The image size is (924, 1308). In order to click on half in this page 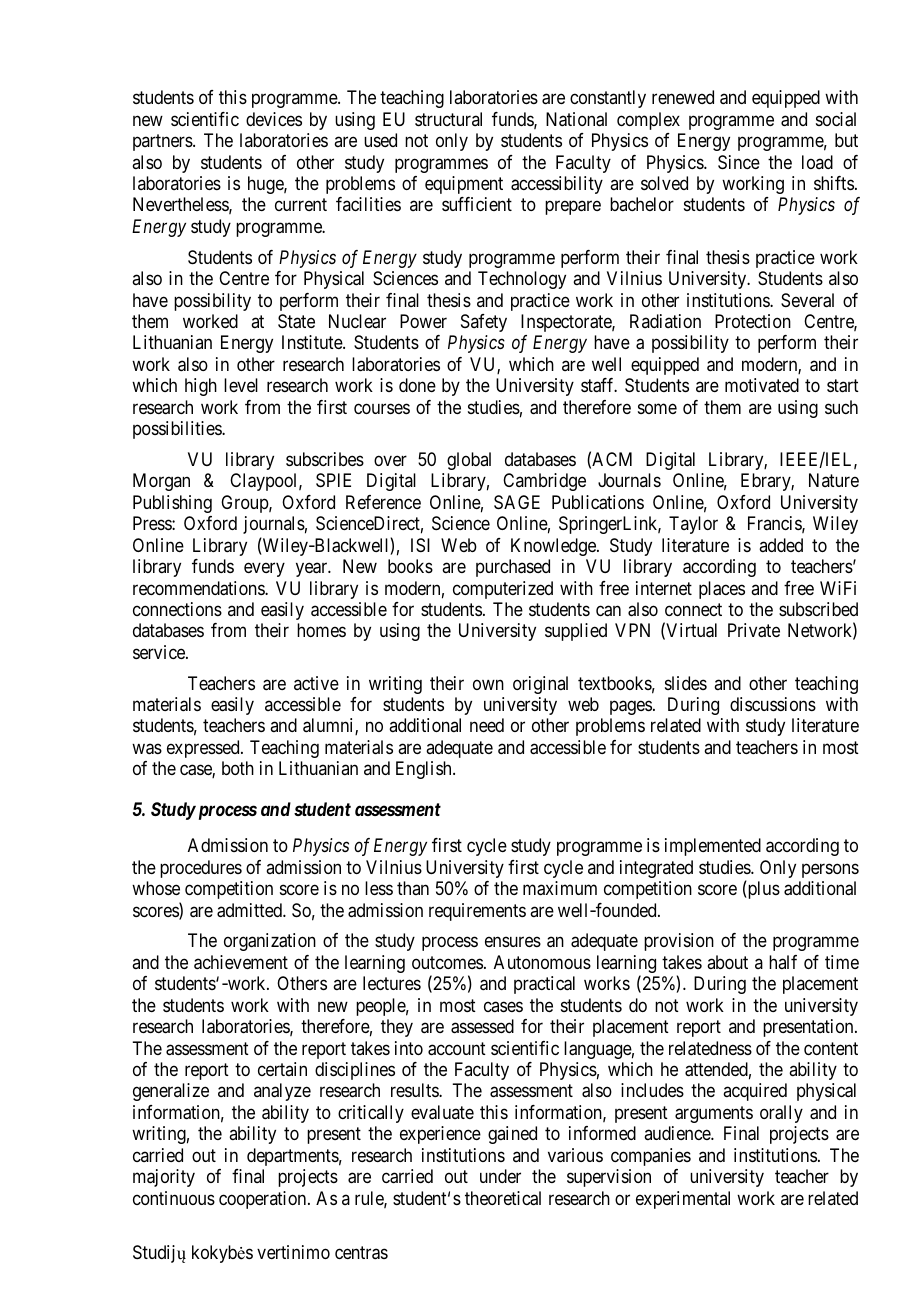, I will do `click(783, 962)`.
